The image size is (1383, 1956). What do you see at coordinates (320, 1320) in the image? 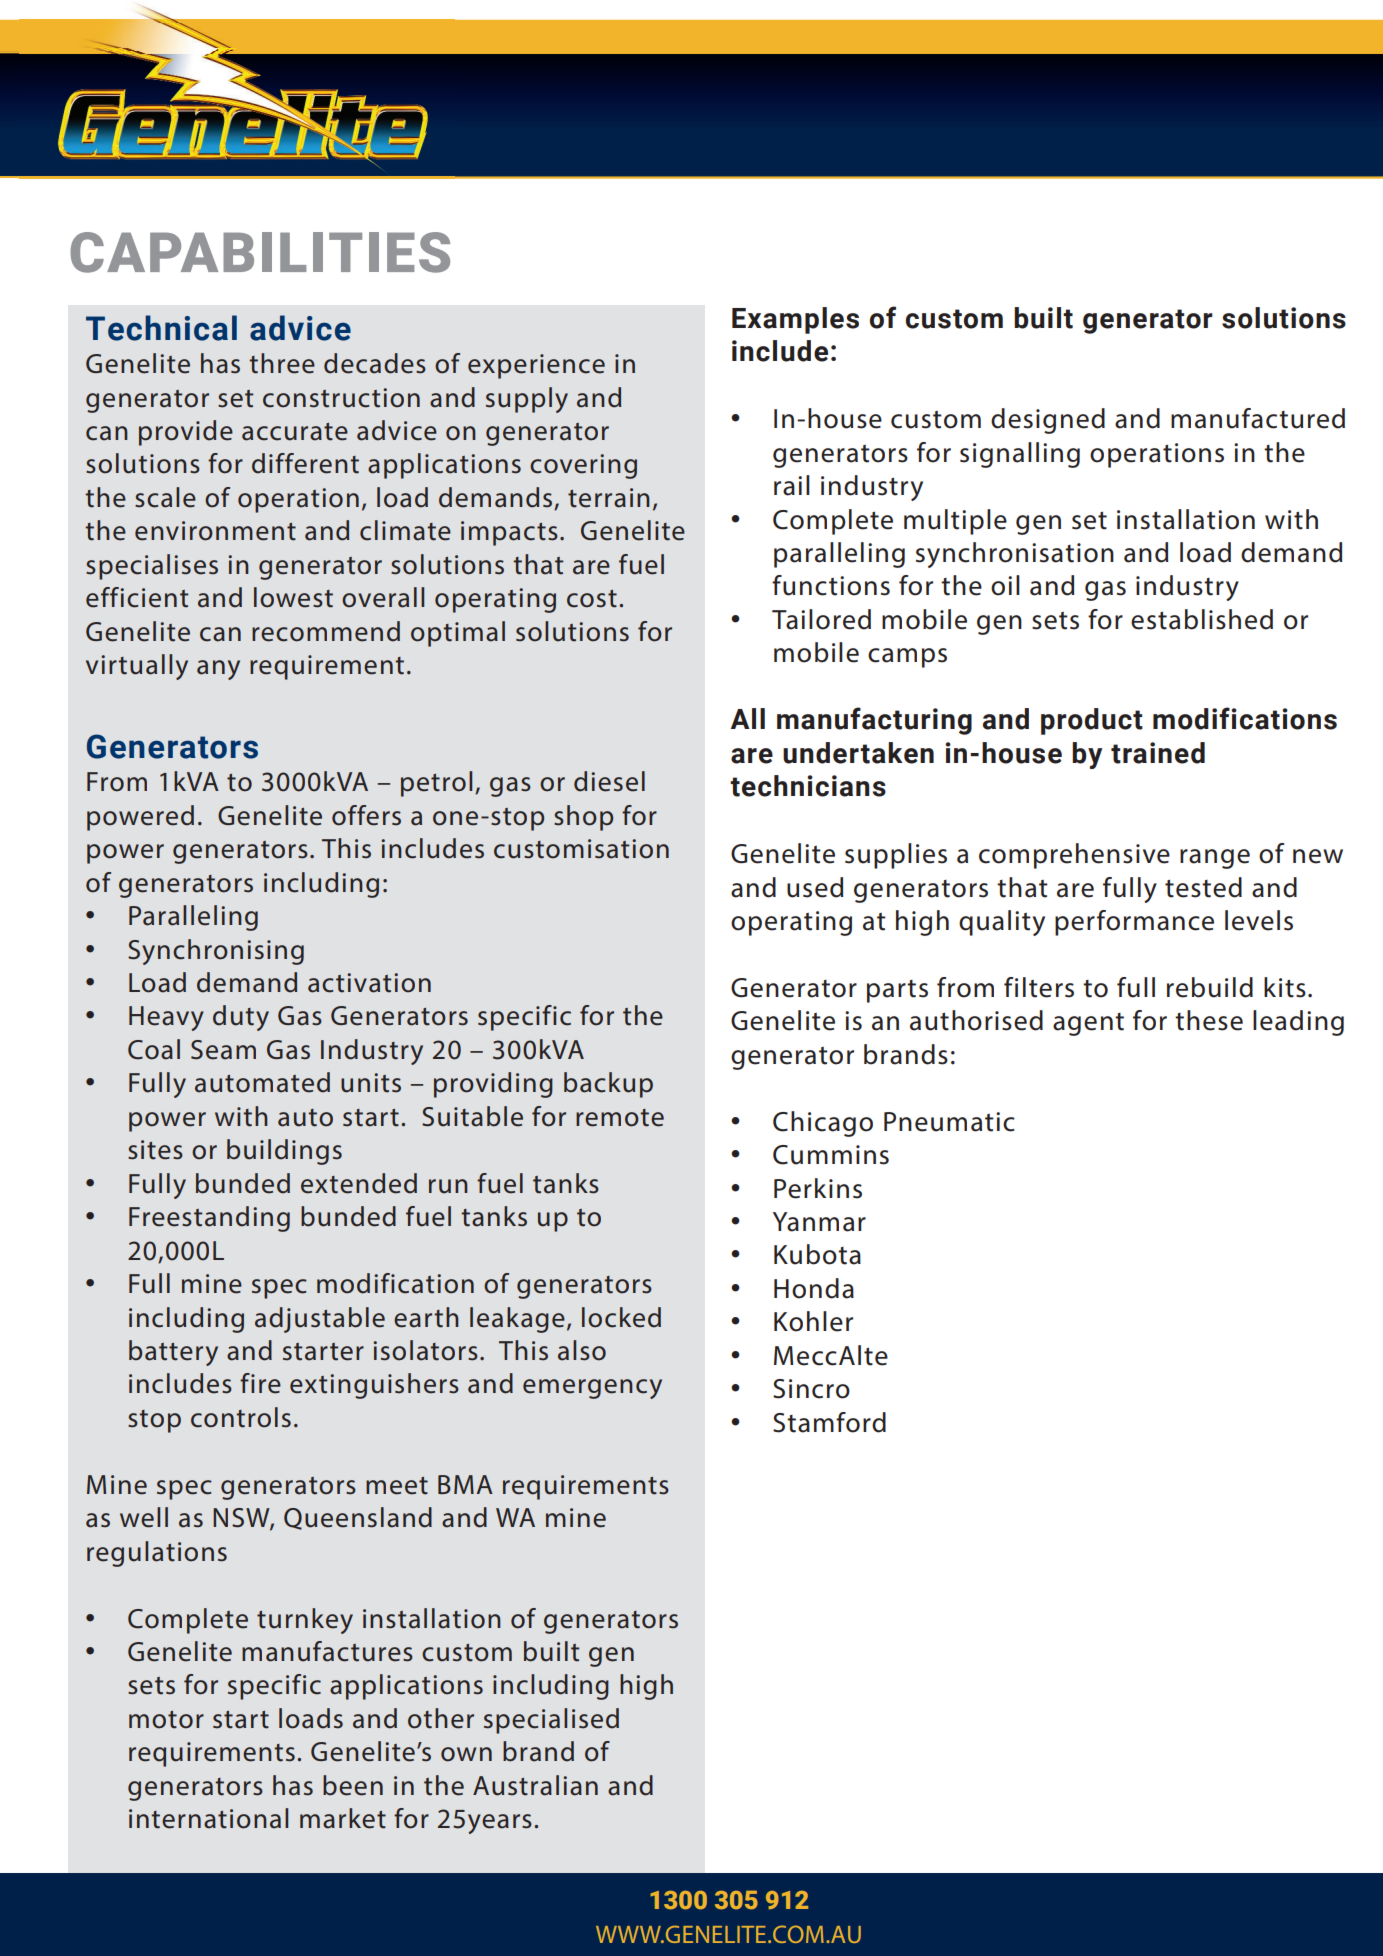
I see `adjustable` at bounding box center [320, 1320].
